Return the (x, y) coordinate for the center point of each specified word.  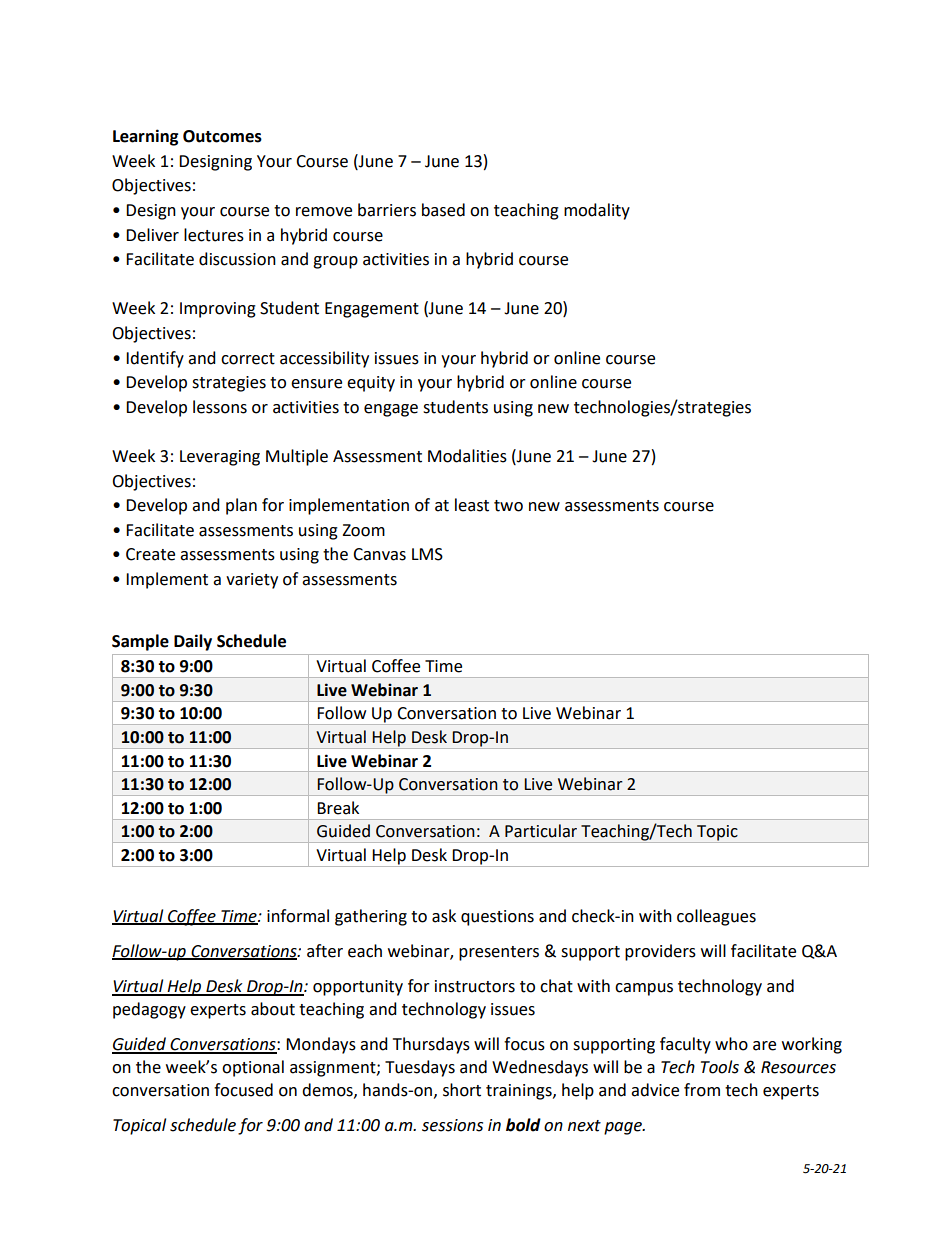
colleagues (716, 917)
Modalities (467, 456)
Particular (541, 831)
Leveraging (220, 458)
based (443, 210)
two (508, 506)
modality (597, 211)
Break (338, 808)
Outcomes (222, 136)
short (462, 1090)
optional (253, 1068)
